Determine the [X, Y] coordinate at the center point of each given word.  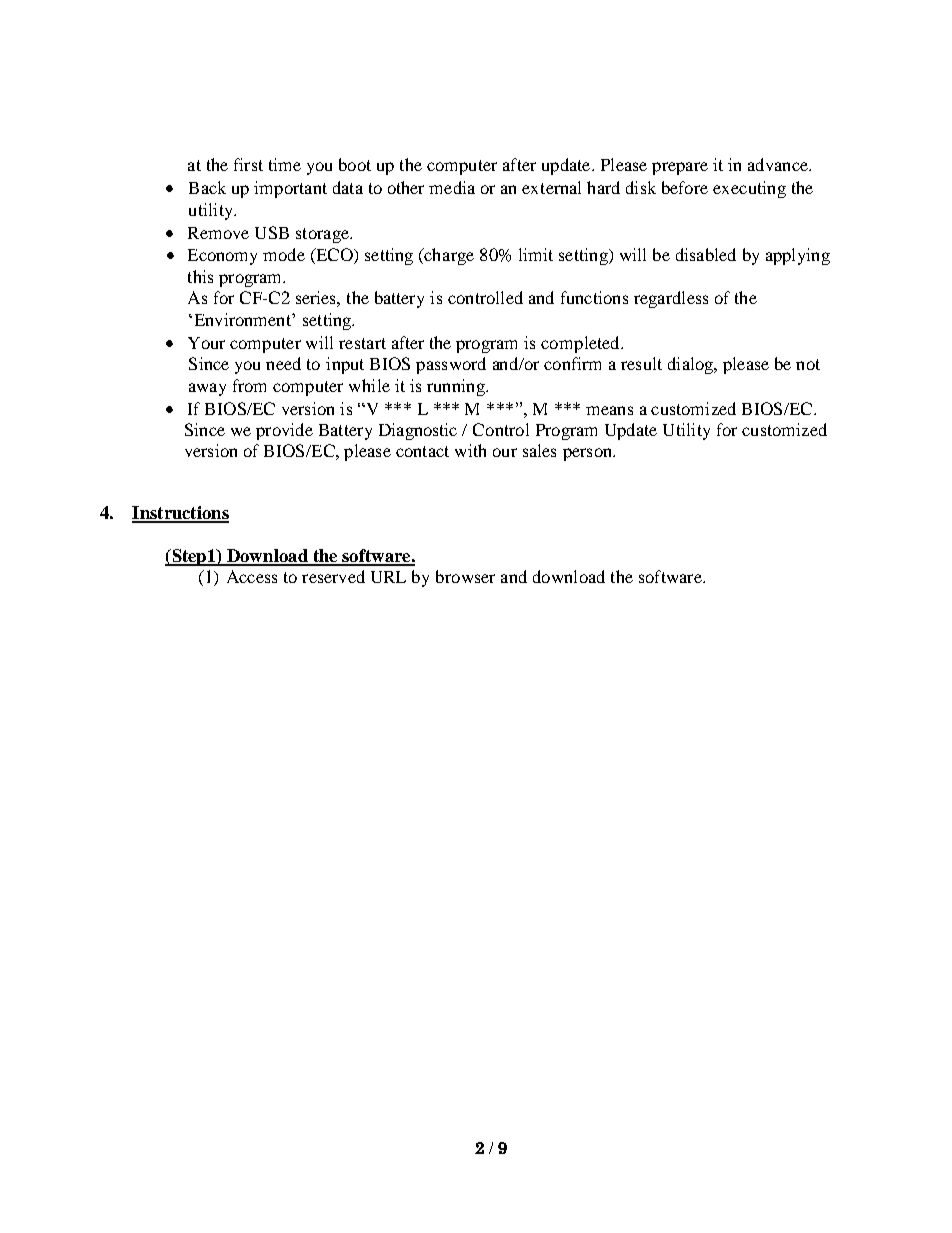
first [248, 164]
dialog [692, 365]
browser [465, 576]
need [283, 363]
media [452, 187]
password [451, 365]
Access [252, 576]
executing [749, 189]
